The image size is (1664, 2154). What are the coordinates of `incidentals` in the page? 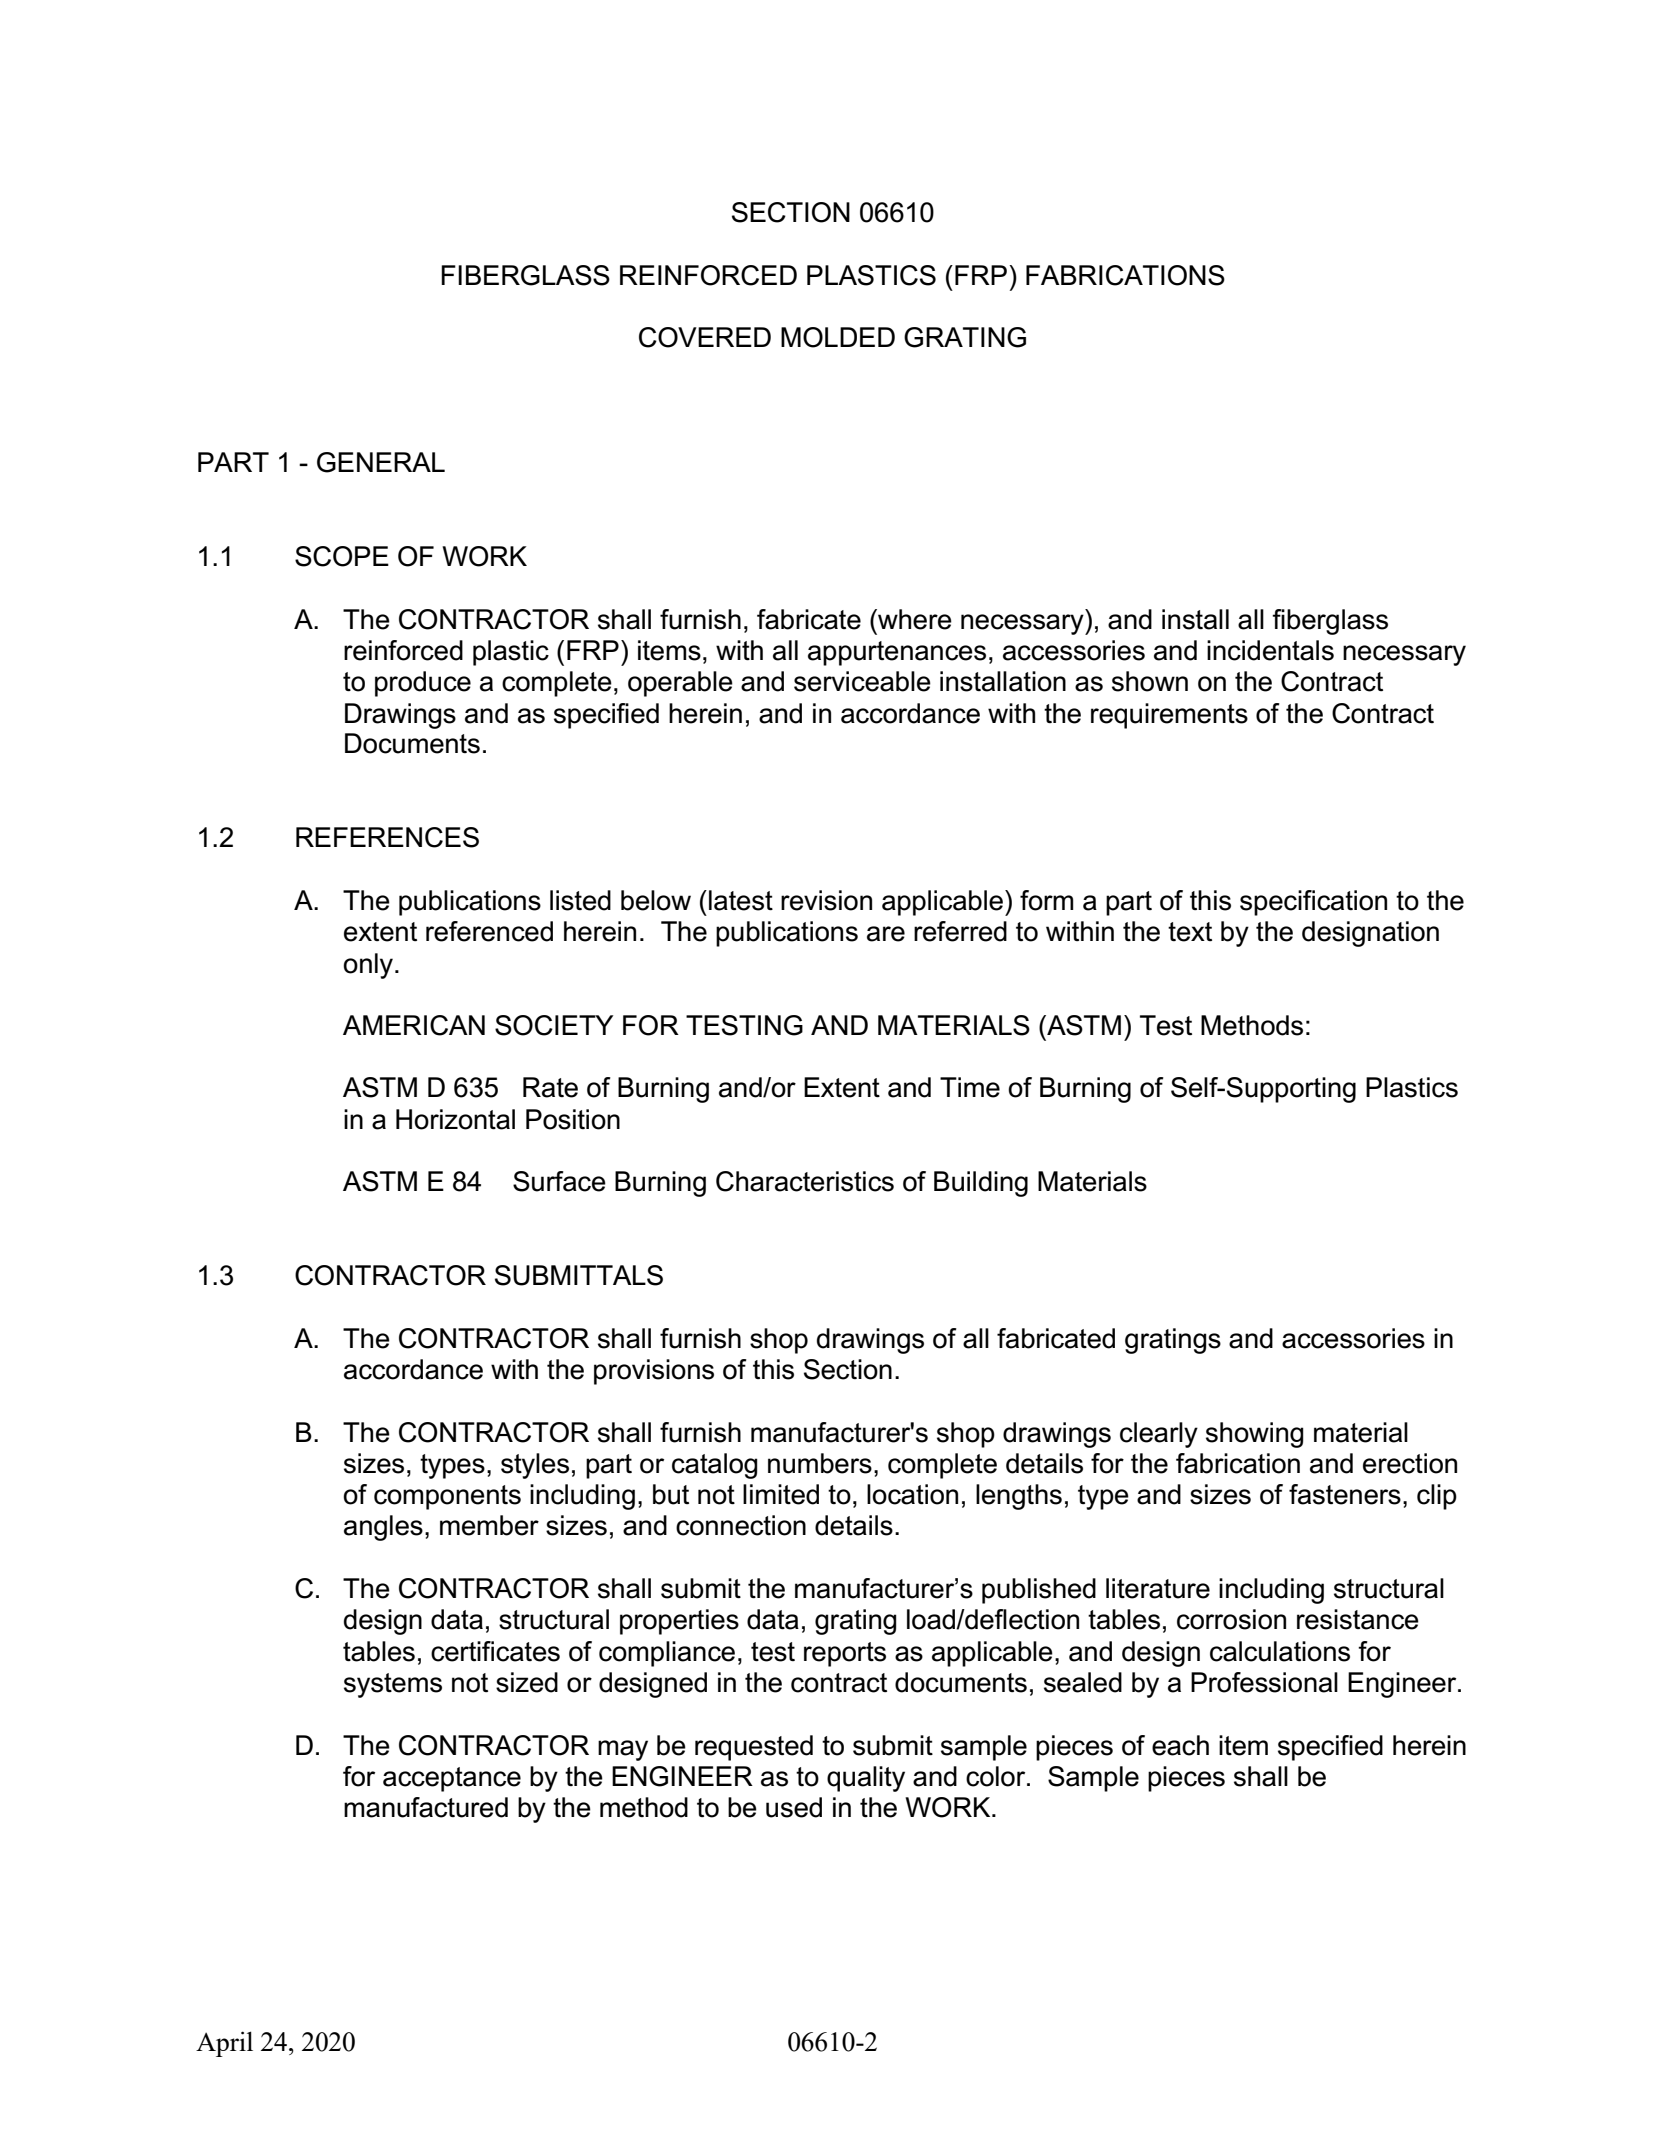 It's located at (1270, 650).
